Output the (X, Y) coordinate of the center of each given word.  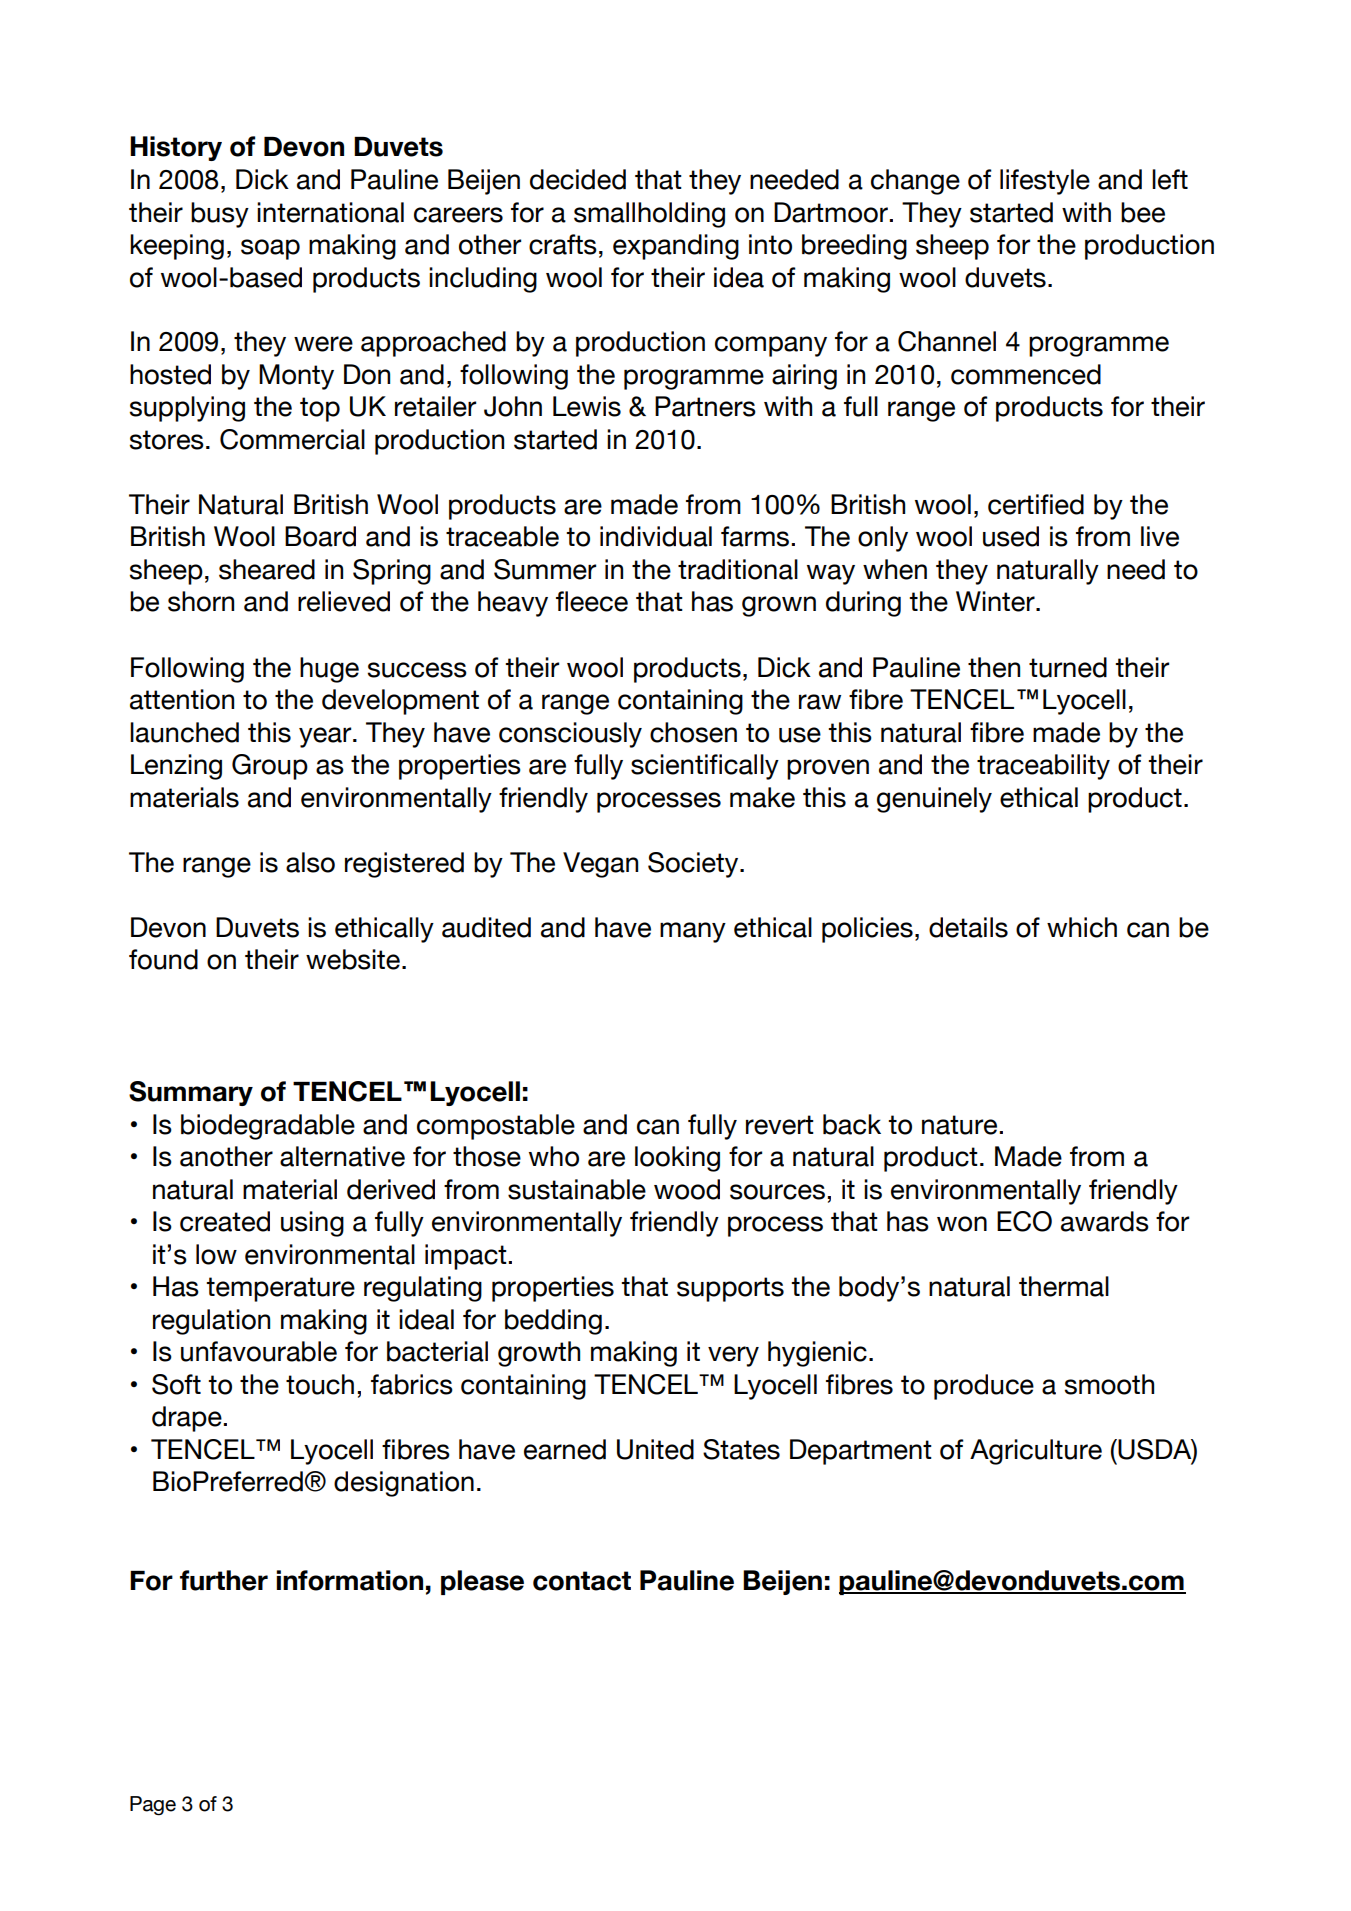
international (330, 212)
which (1082, 927)
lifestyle (1045, 182)
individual (656, 536)
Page (153, 1806)
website (353, 959)
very (733, 1356)
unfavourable (259, 1351)
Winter (996, 601)
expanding (676, 247)
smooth (1109, 1384)
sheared (267, 569)
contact (582, 1581)
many (693, 932)
